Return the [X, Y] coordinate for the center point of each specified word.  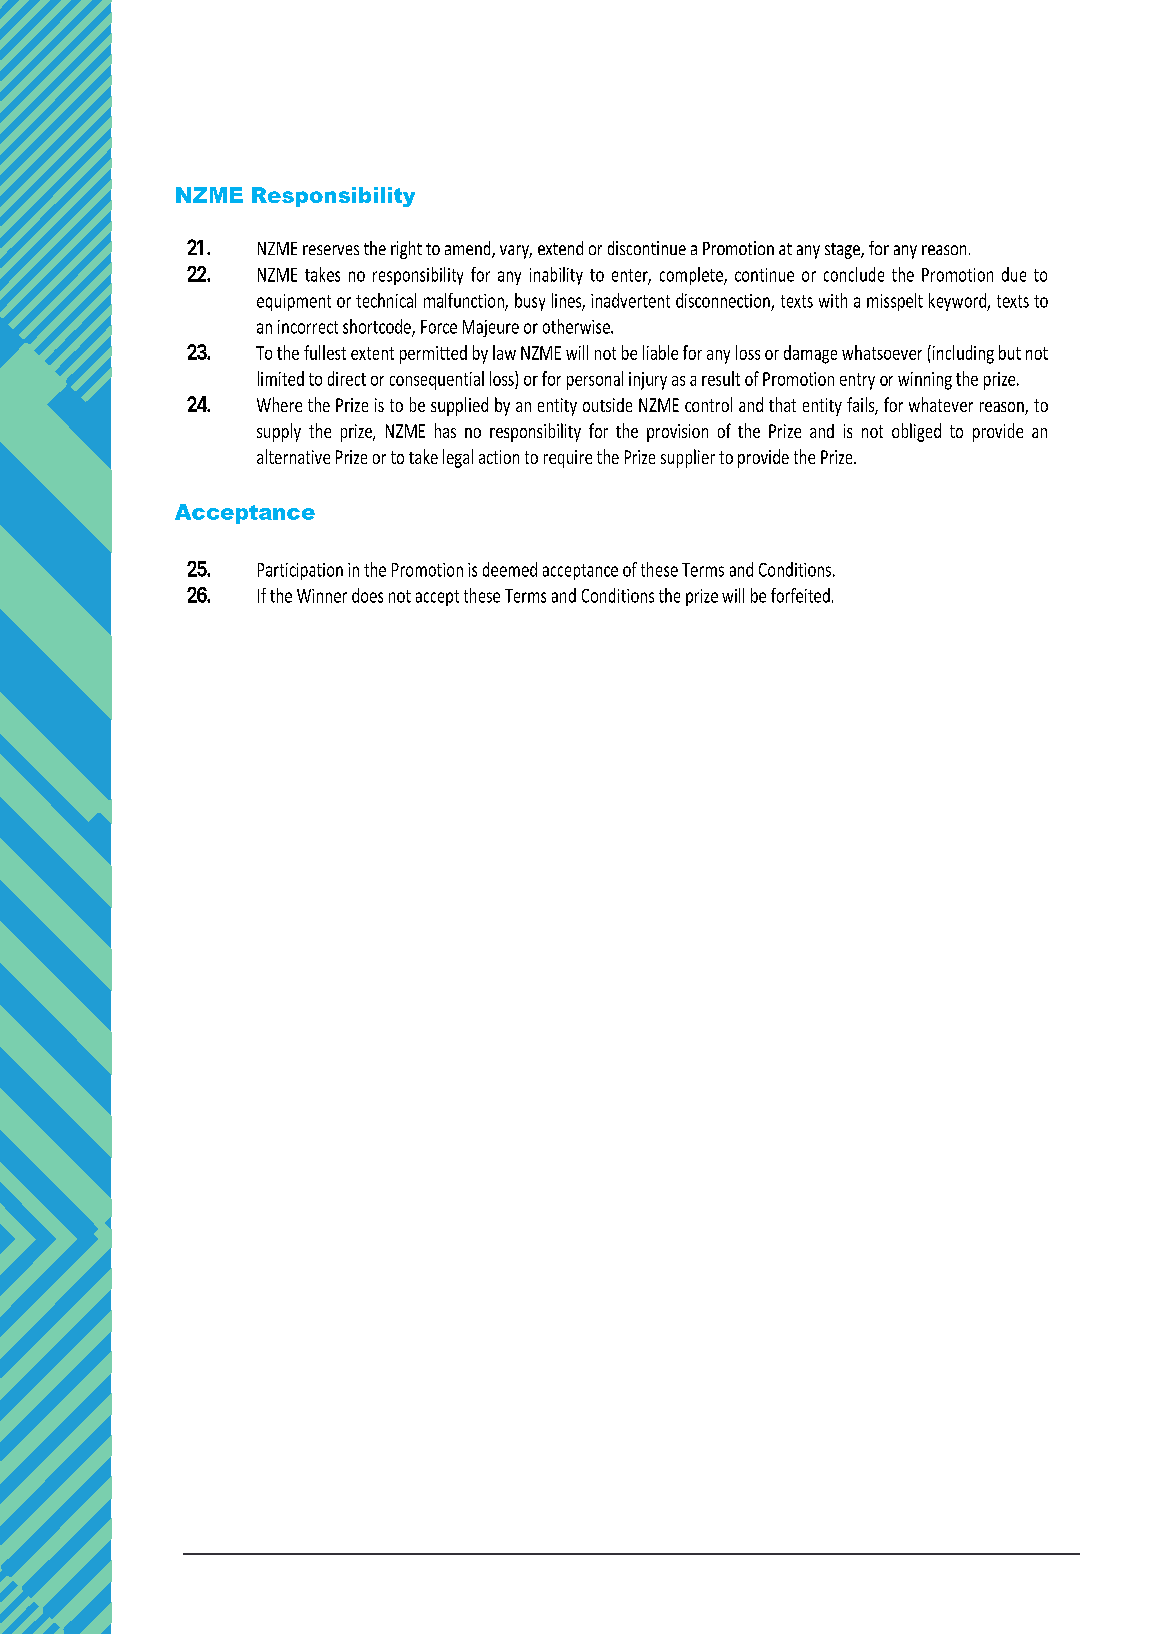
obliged [916, 432]
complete [692, 276]
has [445, 430]
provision [677, 433]
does [367, 595]
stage [843, 251]
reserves [331, 250]
